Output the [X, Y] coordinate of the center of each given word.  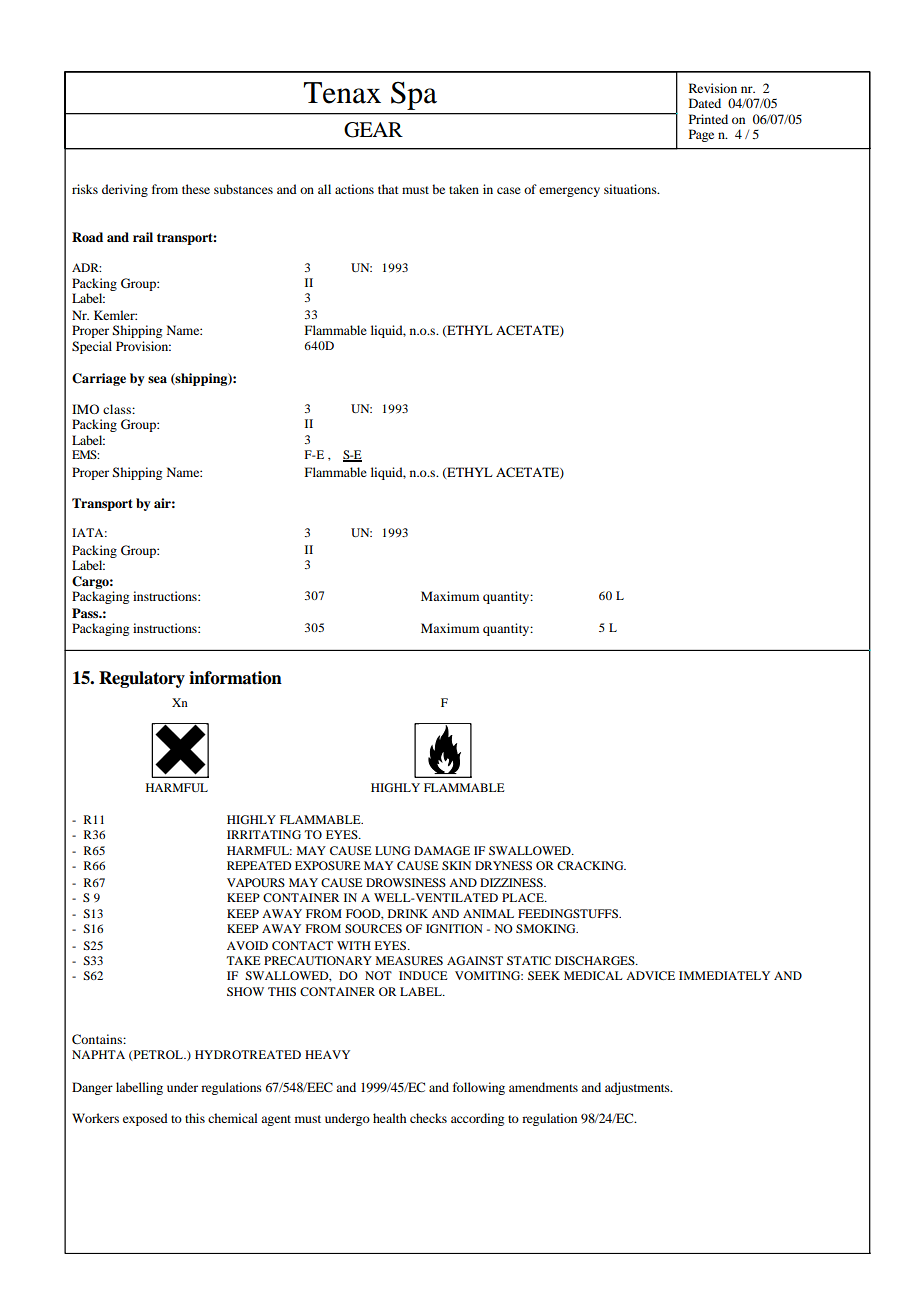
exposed [145, 1119]
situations [631, 189]
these [196, 189]
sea [157, 379]
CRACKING [591, 865]
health [389, 1118]
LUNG [392, 850]
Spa [414, 95]
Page [701, 135]
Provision [143, 346]
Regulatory [142, 679]
